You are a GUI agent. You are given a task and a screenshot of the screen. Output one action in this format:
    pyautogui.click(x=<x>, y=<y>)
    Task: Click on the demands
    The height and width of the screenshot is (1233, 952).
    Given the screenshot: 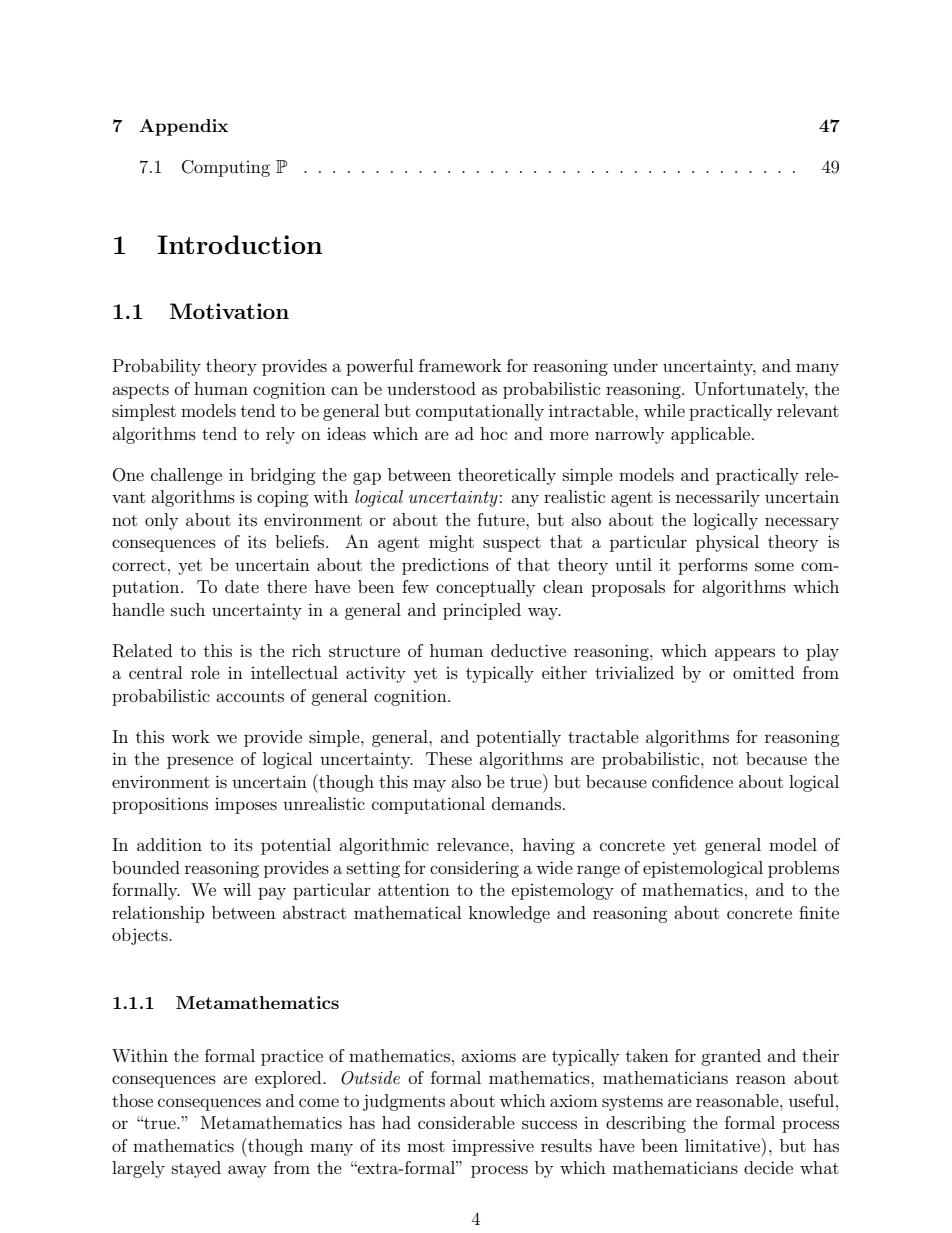 What is the action you would take?
    pyautogui.click(x=526, y=803)
